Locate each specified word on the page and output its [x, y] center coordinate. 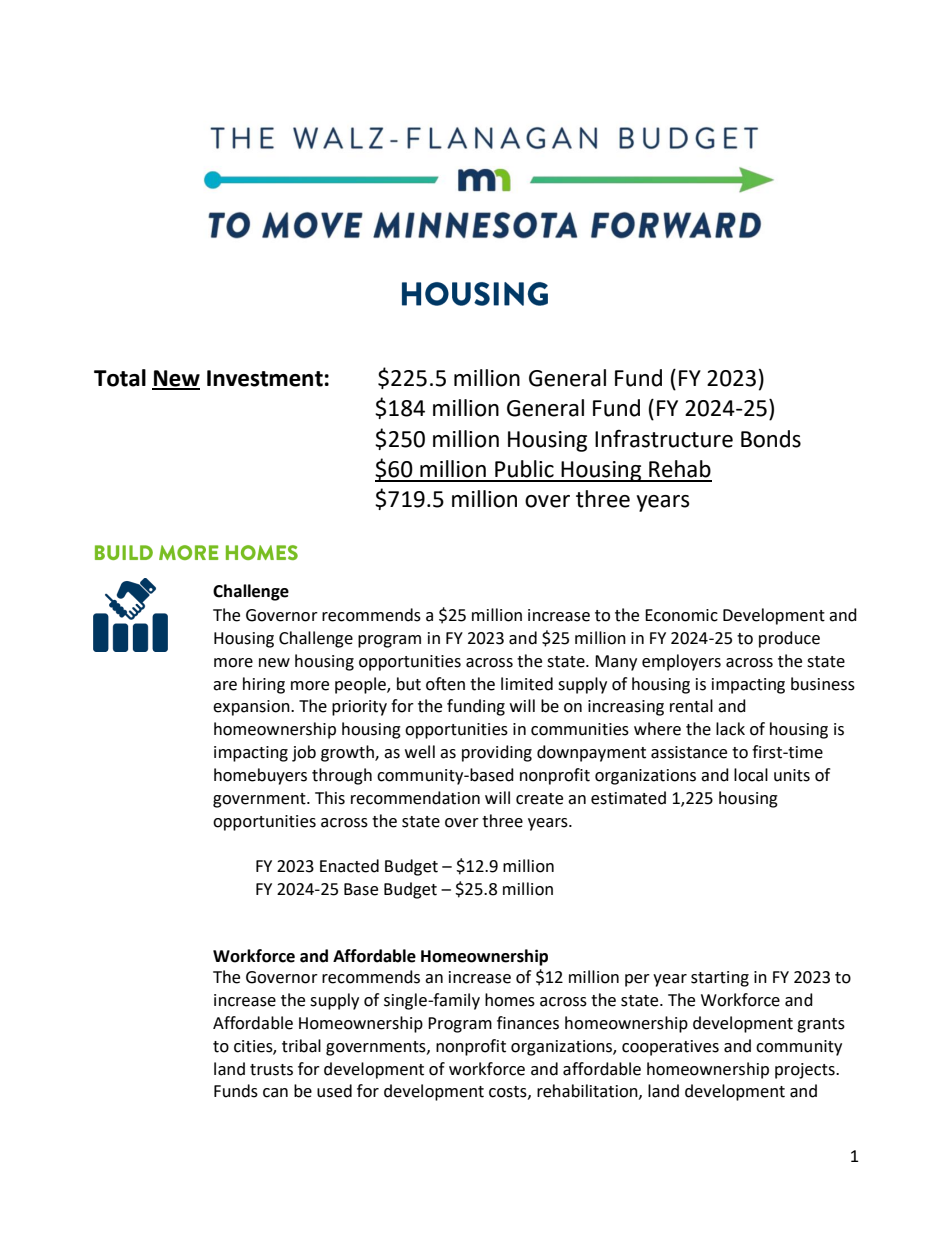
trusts [271, 1070]
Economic [681, 615]
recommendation [415, 798]
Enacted [349, 866]
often [445, 684]
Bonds [771, 439]
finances [528, 1023]
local [751, 775]
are [225, 686]
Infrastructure [664, 439]
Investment [265, 378]
